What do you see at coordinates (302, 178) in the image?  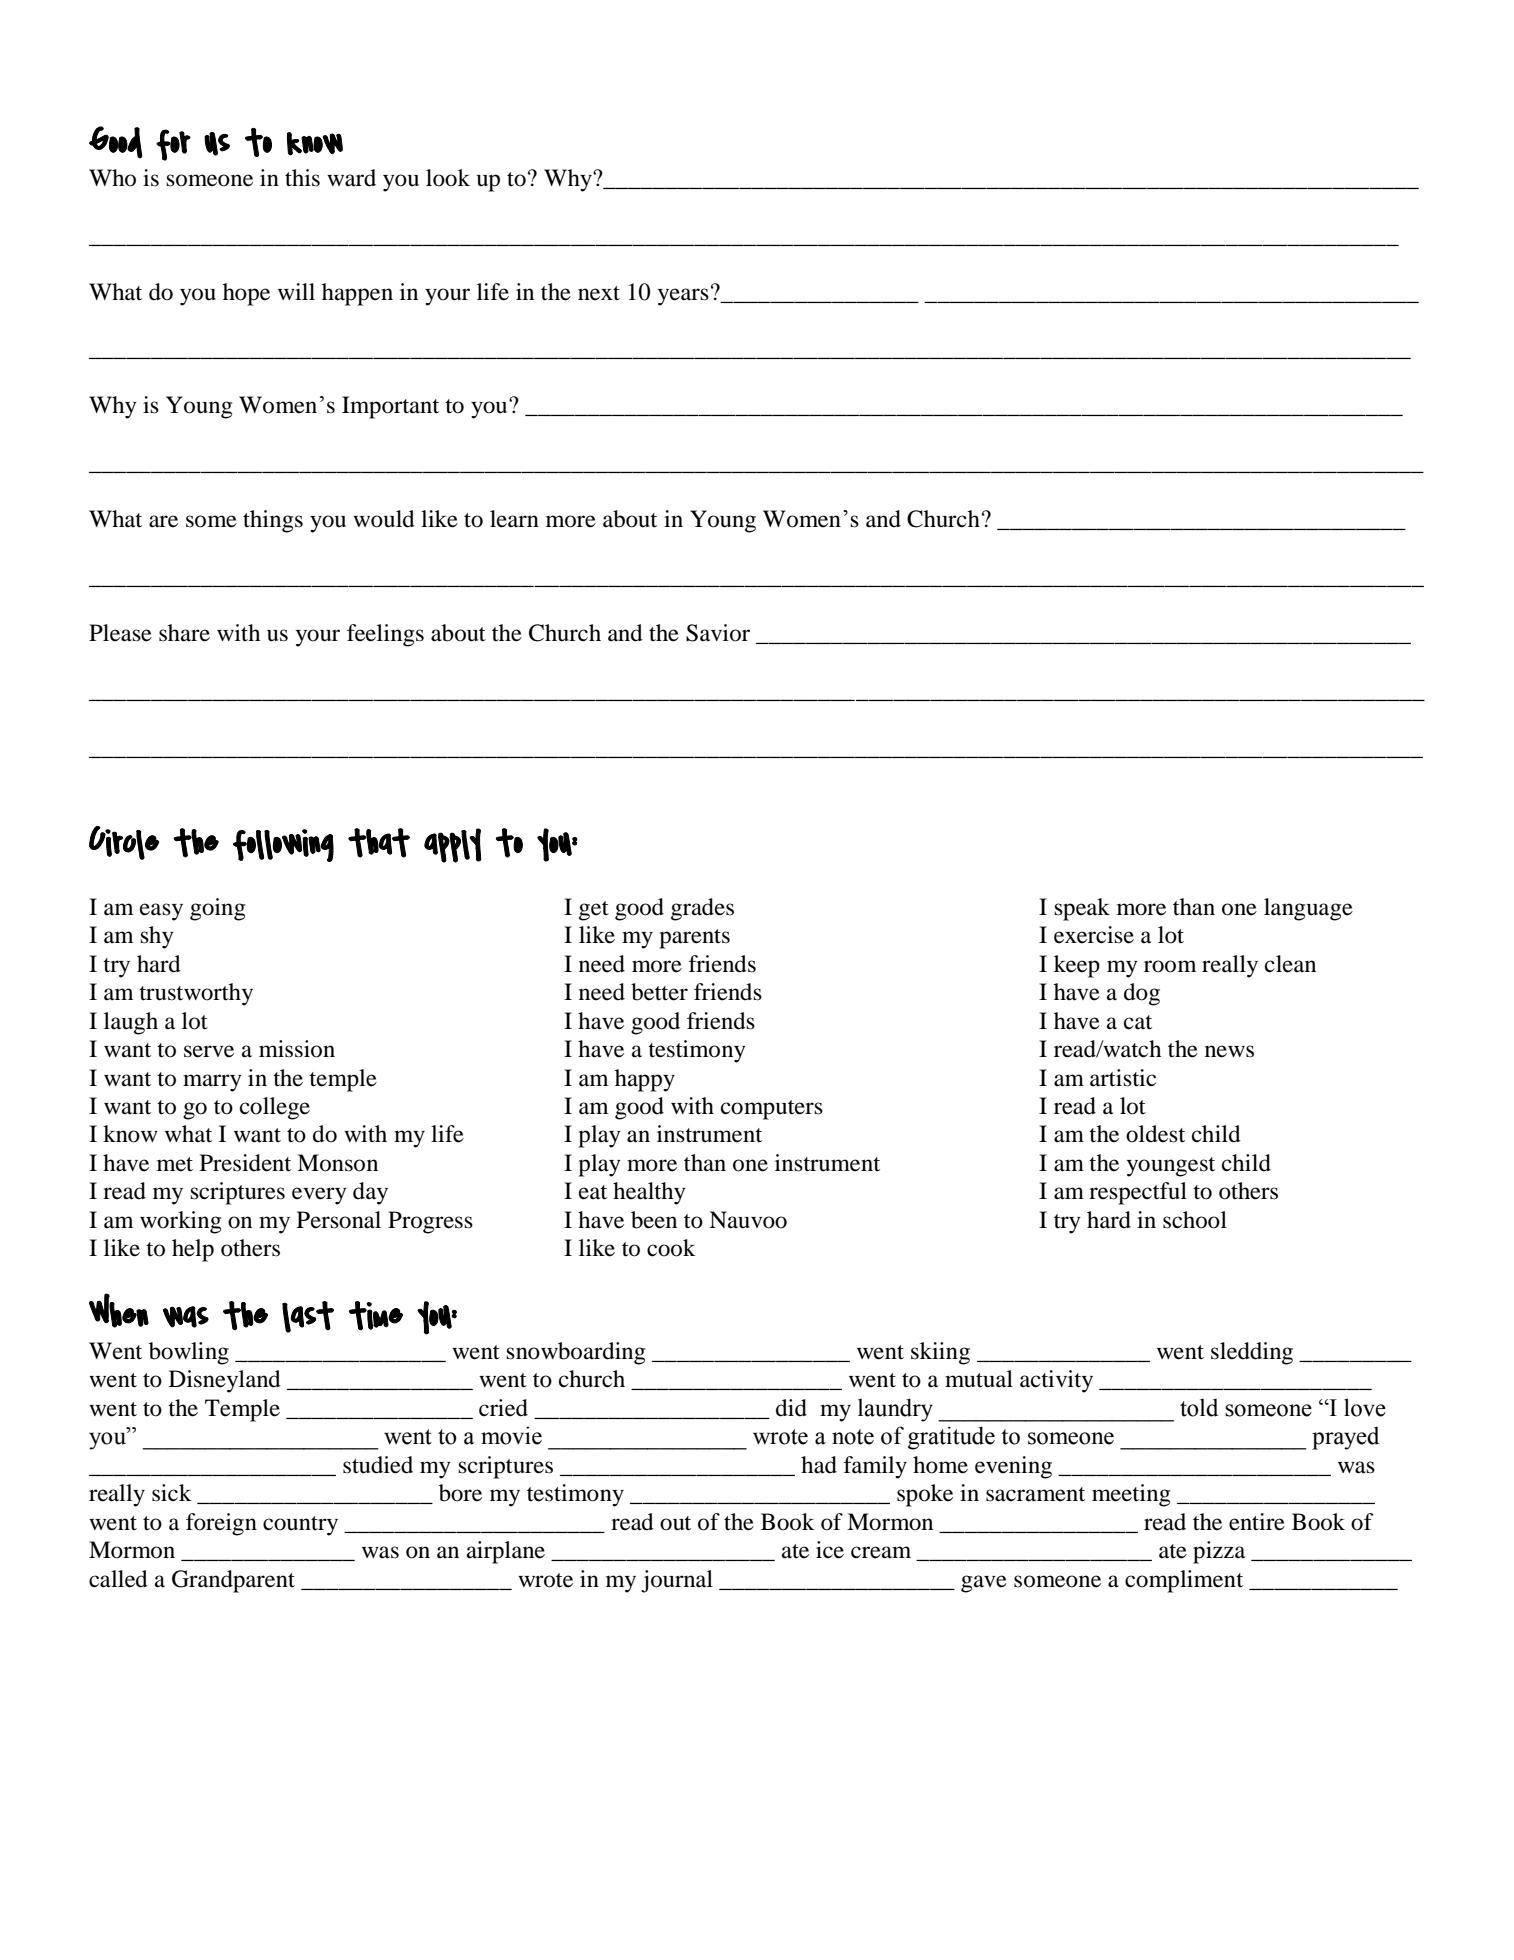 I see `this` at bounding box center [302, 178].
